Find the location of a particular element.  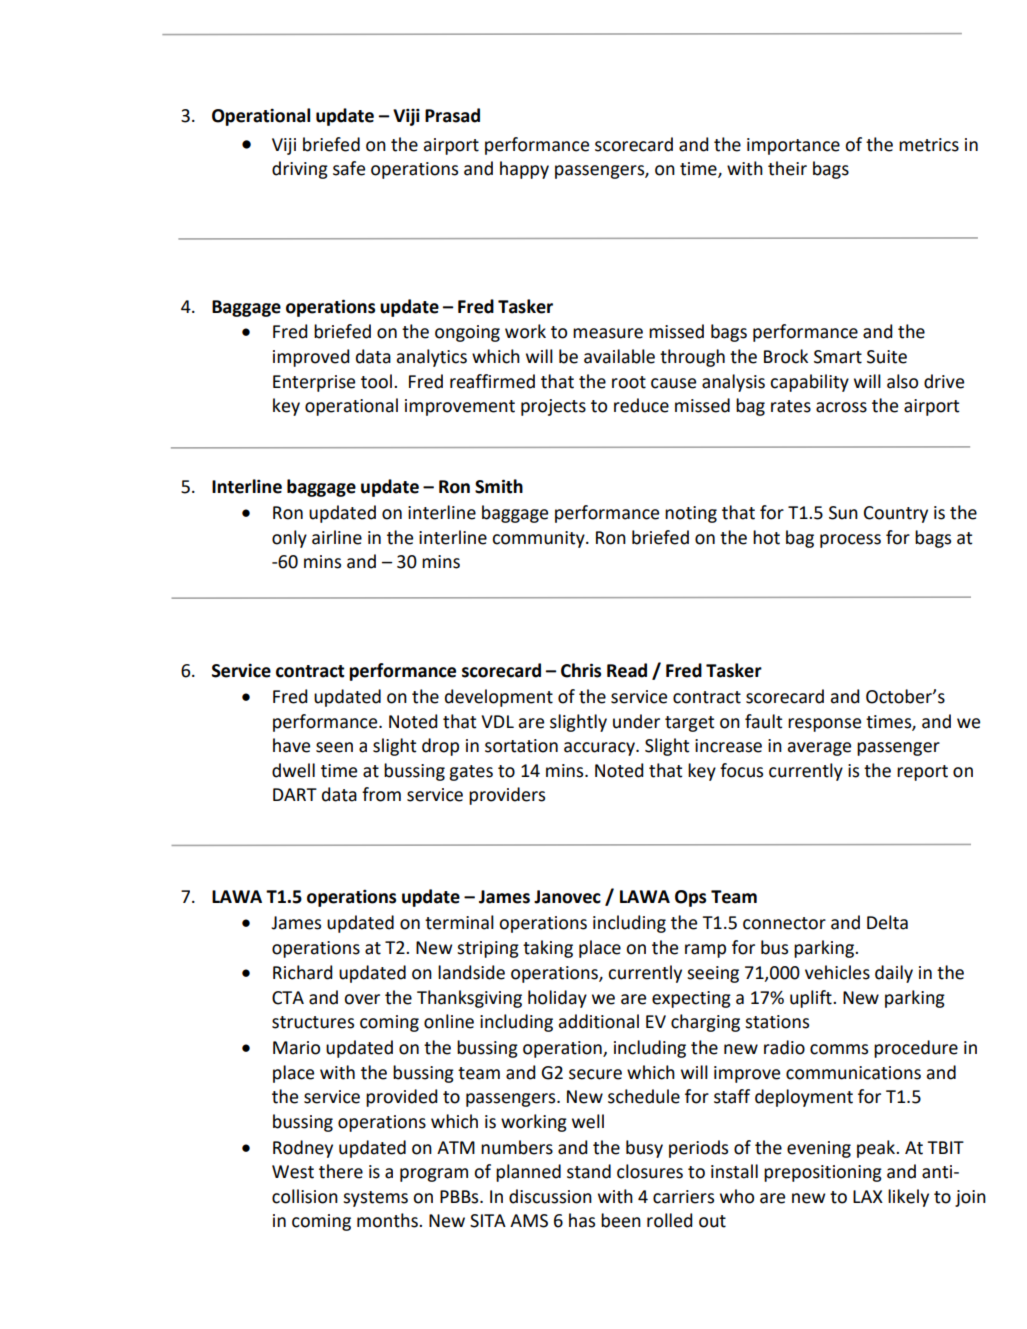

Suite is located at coordinates (887, 357).
